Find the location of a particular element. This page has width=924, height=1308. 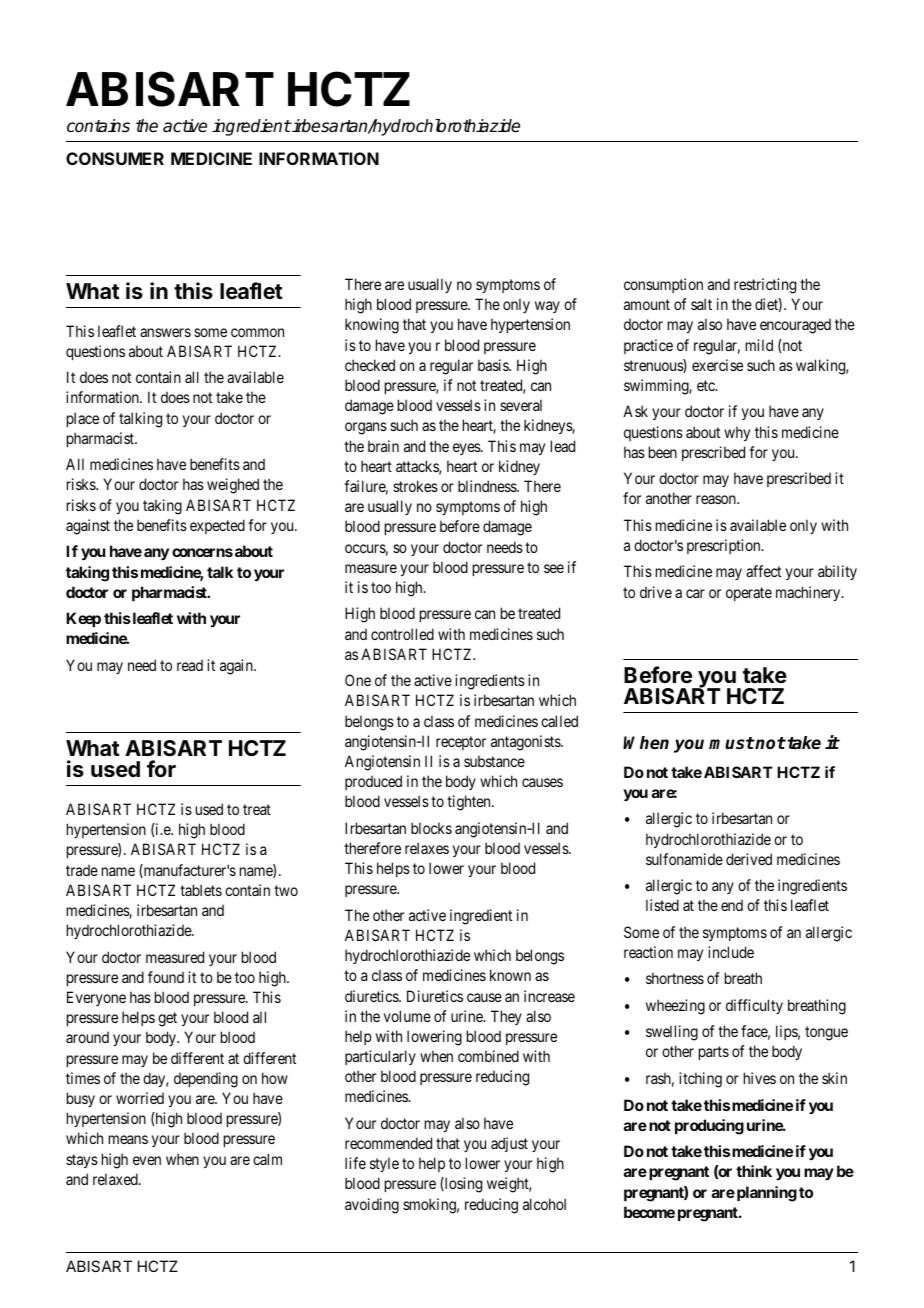

read is located at coordinates (190, 665).
